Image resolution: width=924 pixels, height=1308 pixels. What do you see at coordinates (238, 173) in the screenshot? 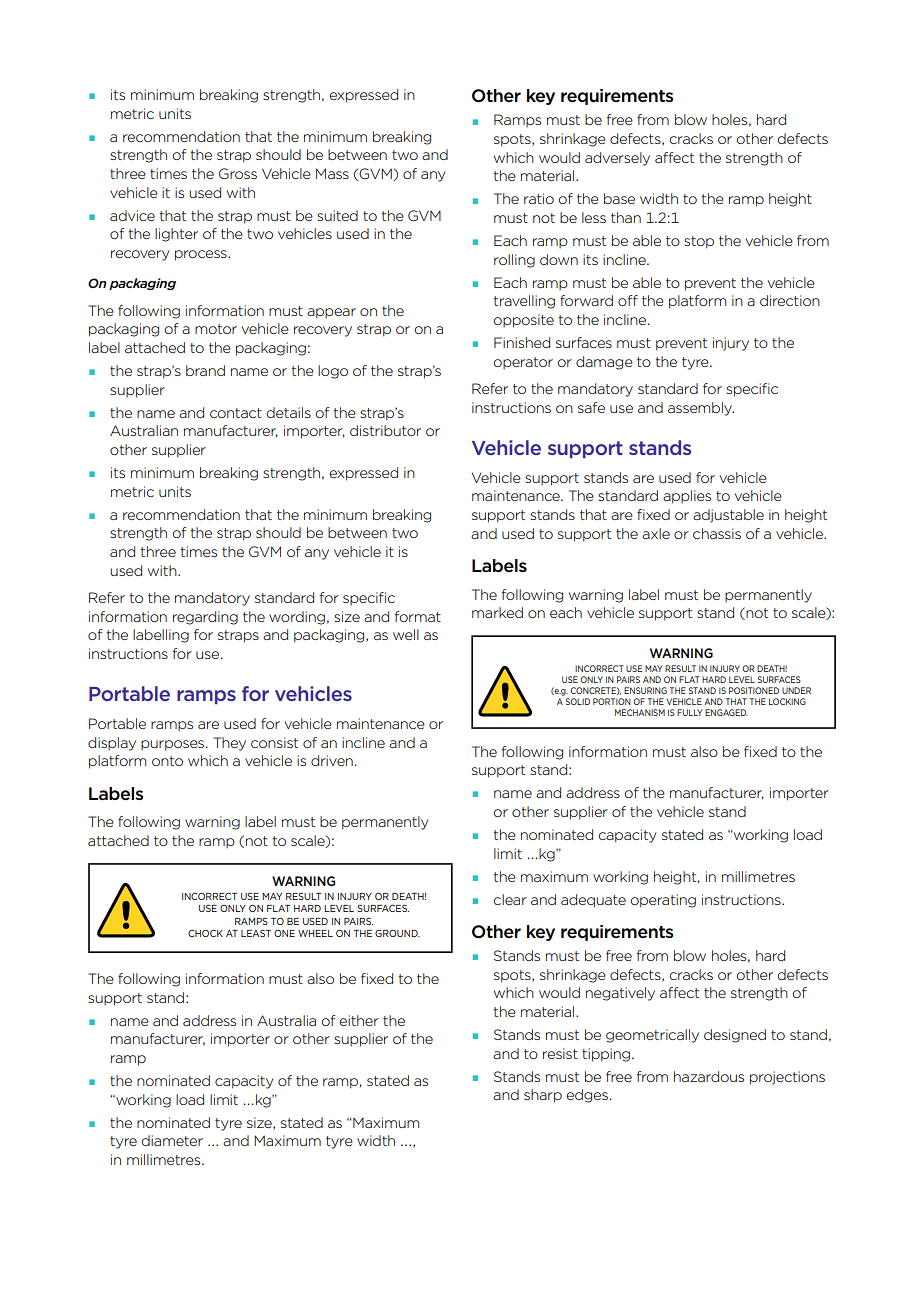
I see `Gross` at bounding box center [238, 173].
